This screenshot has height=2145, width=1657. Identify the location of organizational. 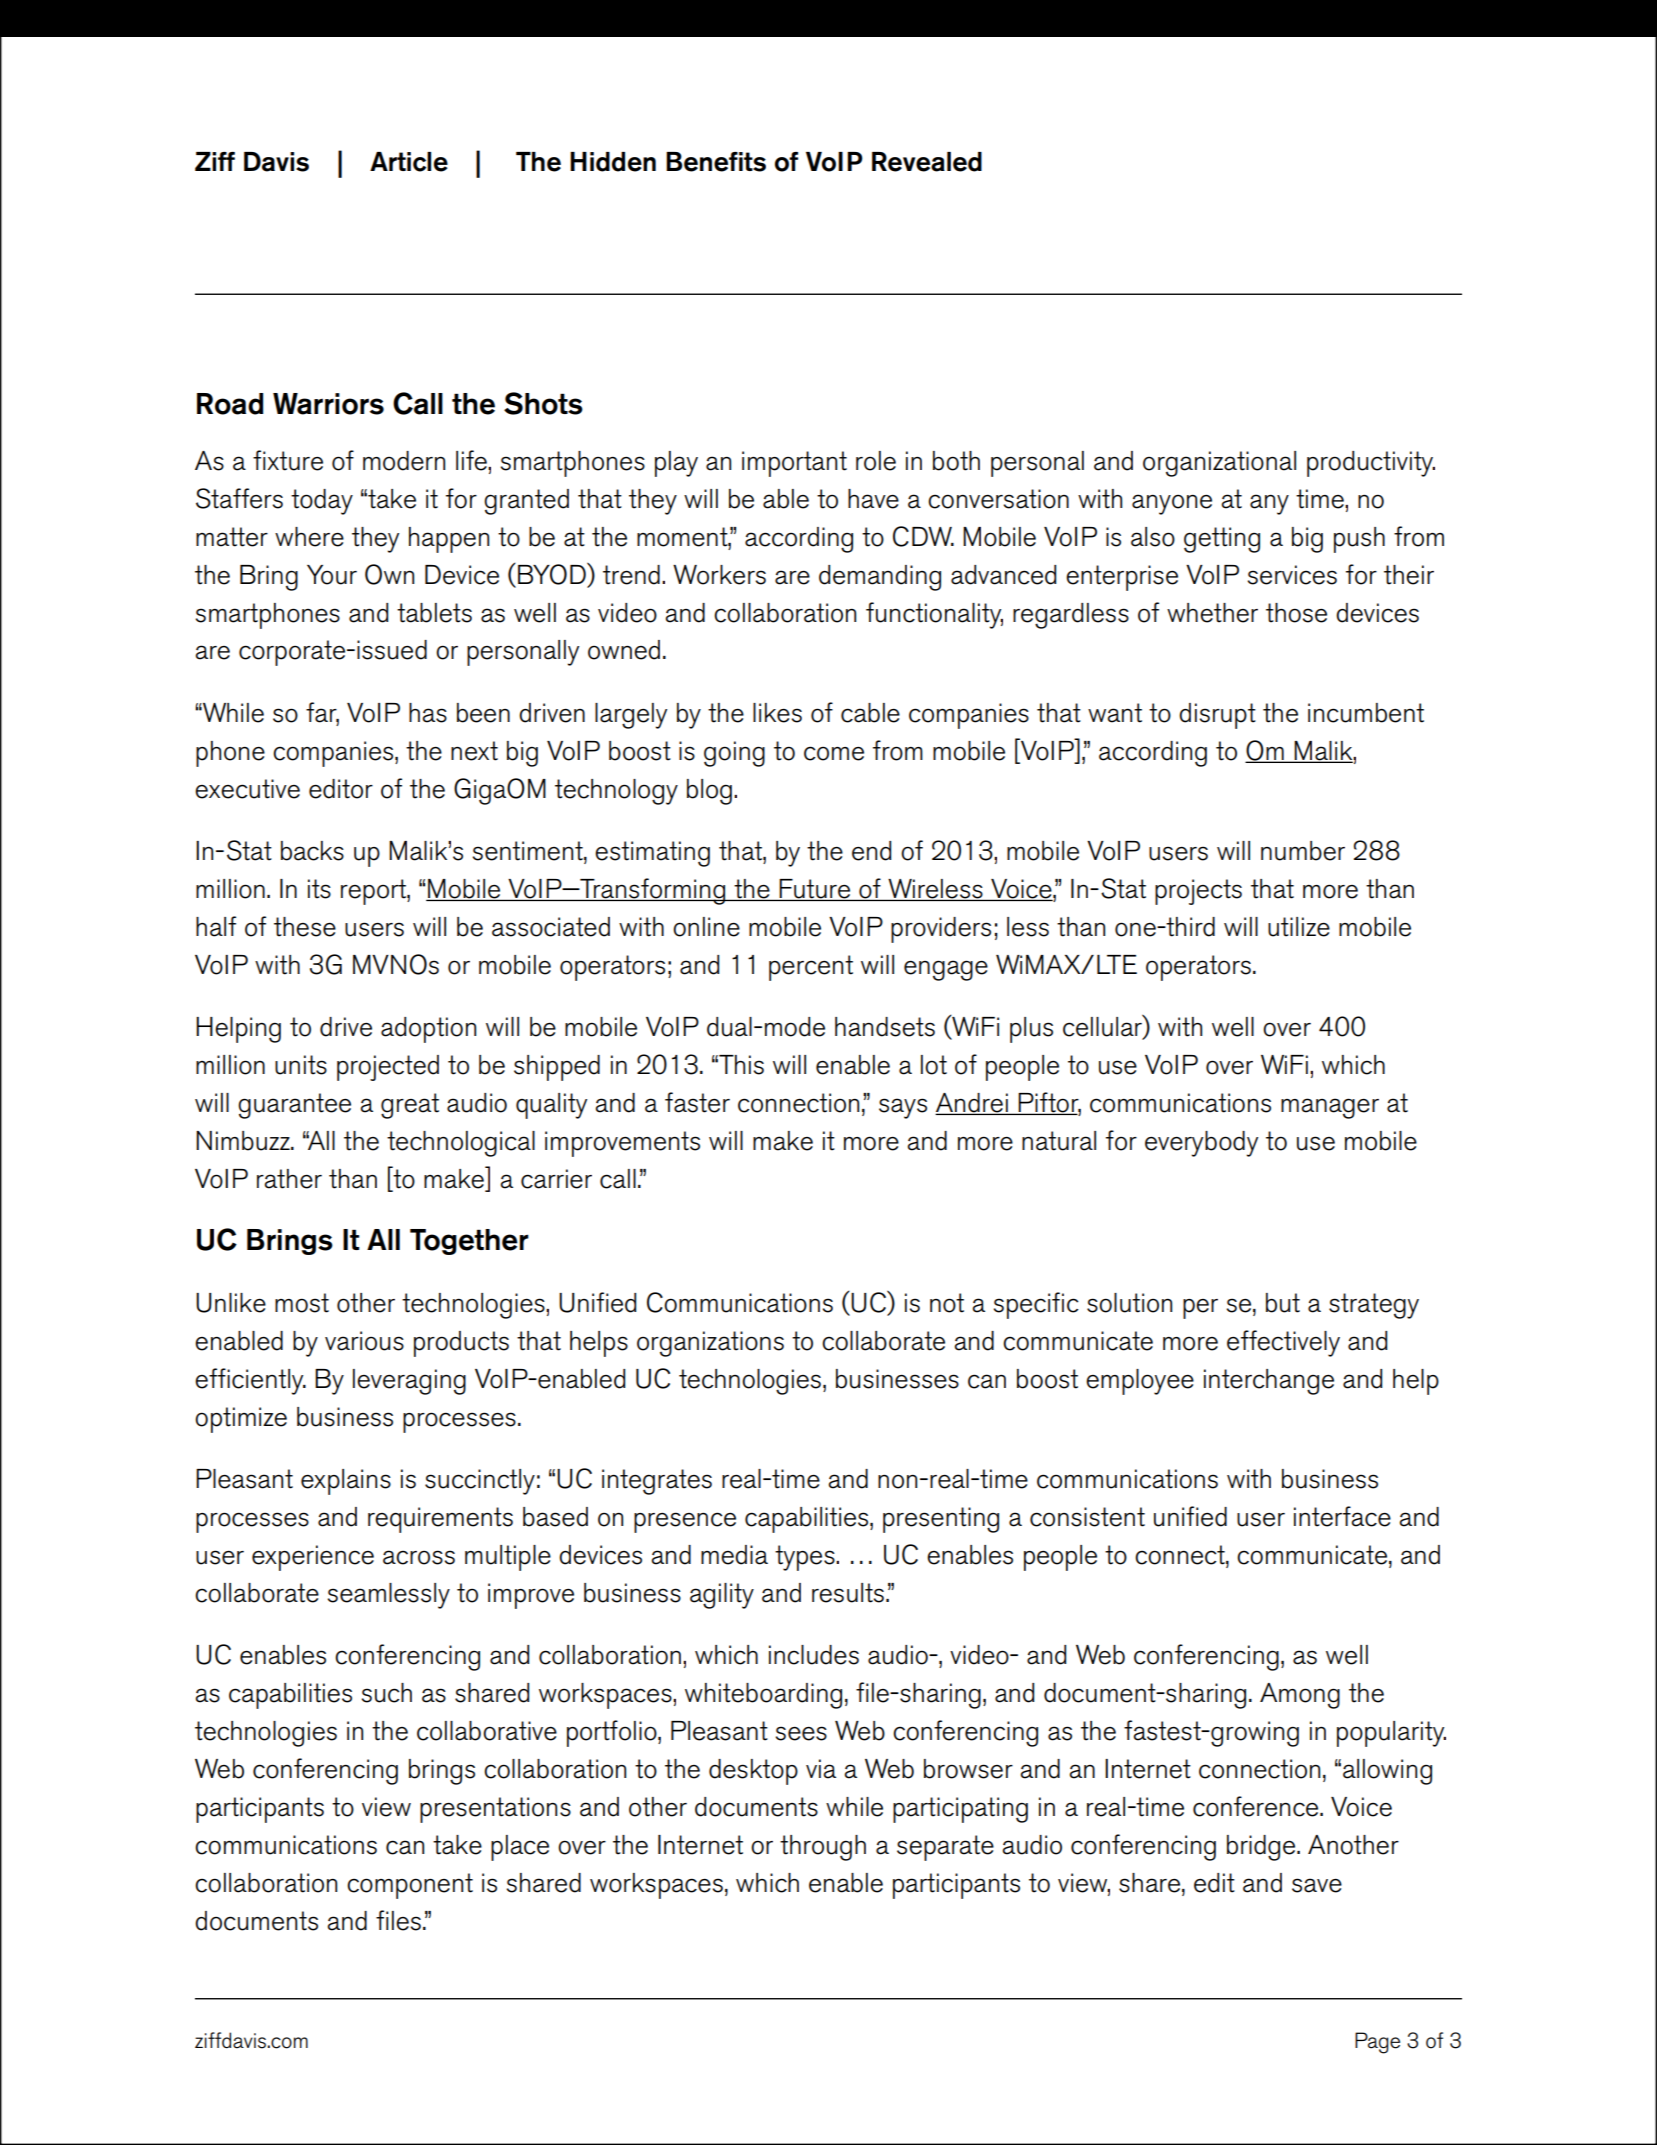
(1219, 464).
